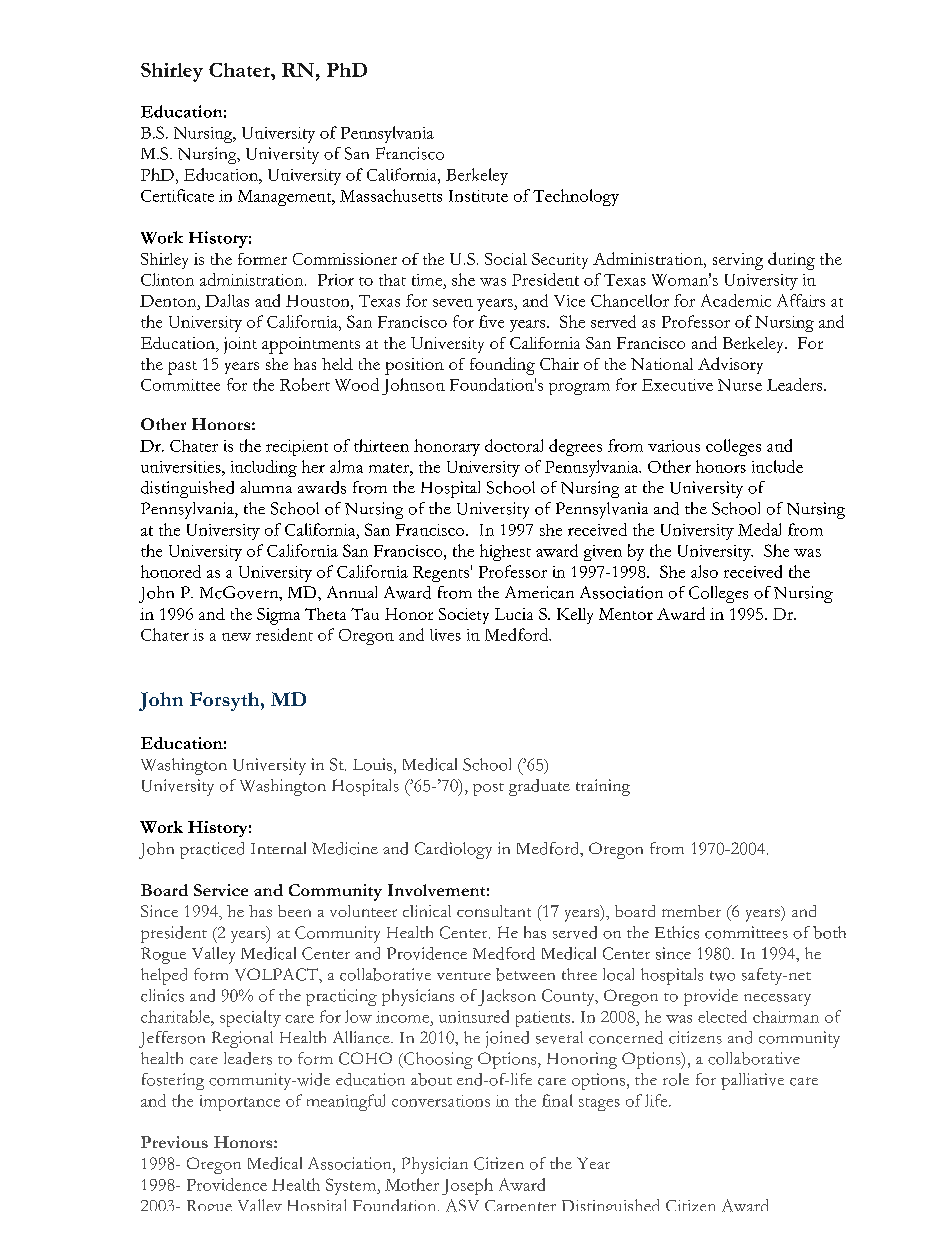 This screenshot has width=952, height=1233. I want to click on doctoral, so click(514, 445).
